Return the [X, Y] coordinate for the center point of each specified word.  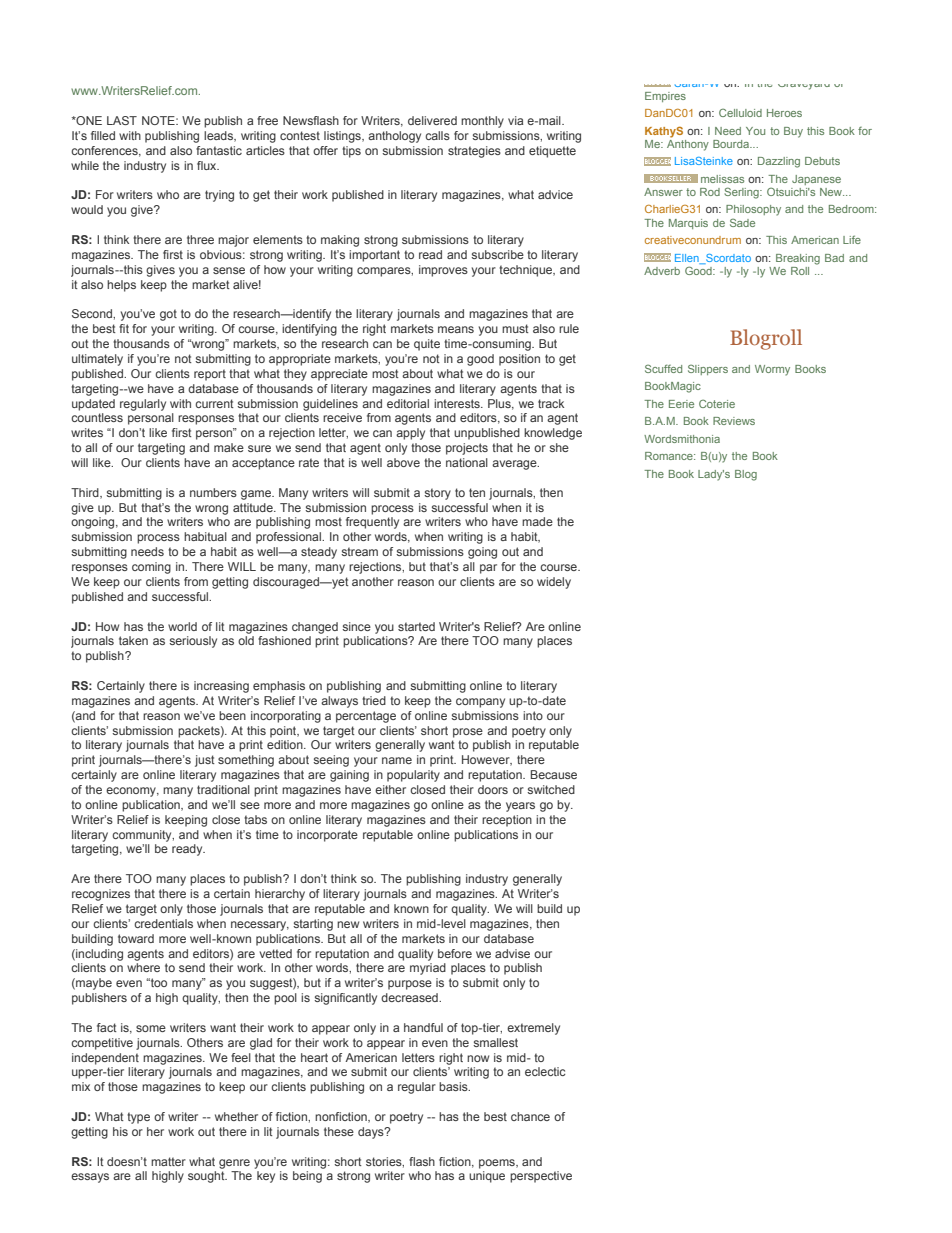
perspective [541, 1177]
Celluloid [740, 112]
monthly [482, 122]
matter [168, 1161]
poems [498, 1164]
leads [220, 136]
